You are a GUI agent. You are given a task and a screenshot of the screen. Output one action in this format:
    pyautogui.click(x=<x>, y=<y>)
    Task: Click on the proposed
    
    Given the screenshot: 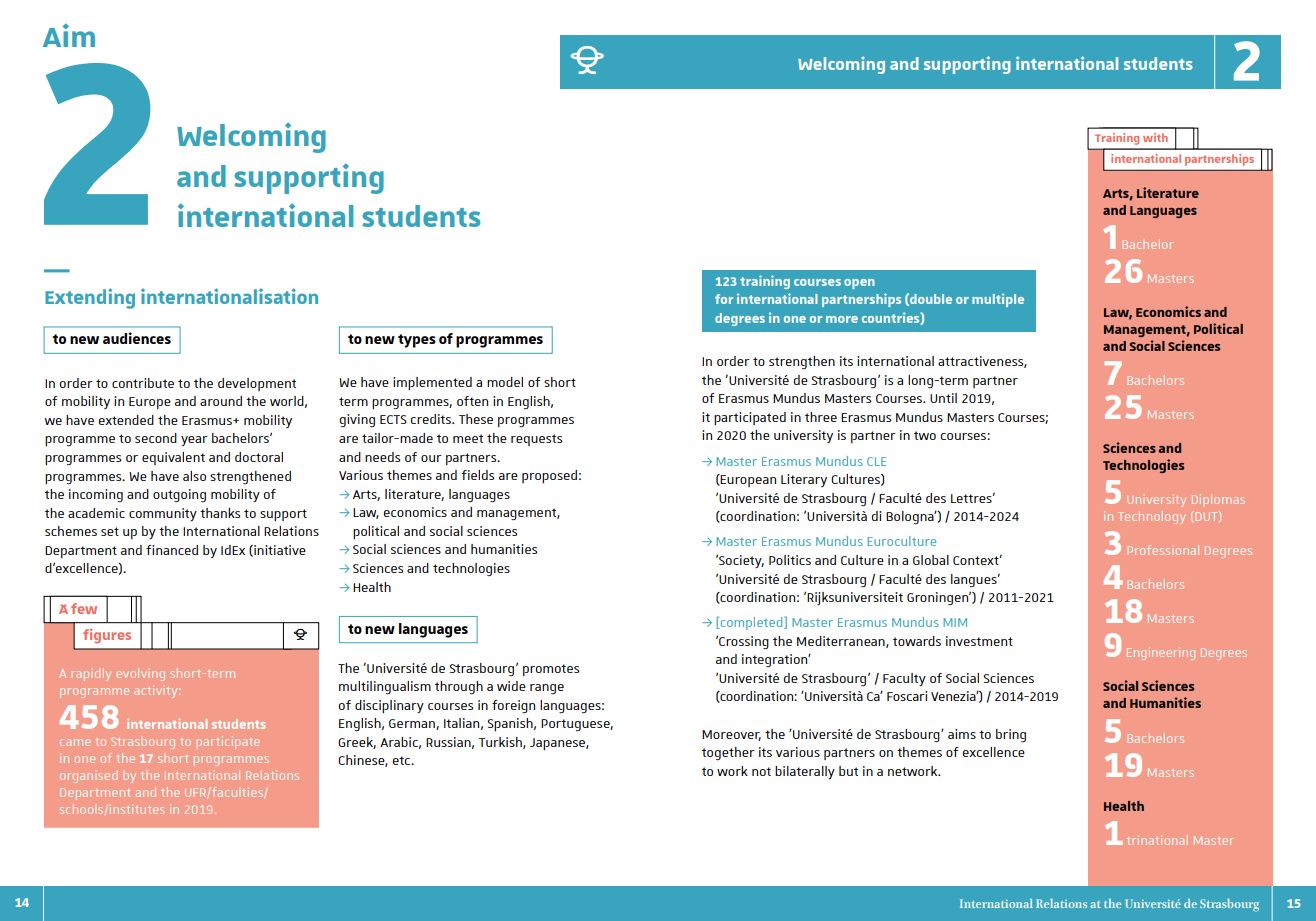 What is the action you would take?
    pyautogui.click(x=549, y=476)
